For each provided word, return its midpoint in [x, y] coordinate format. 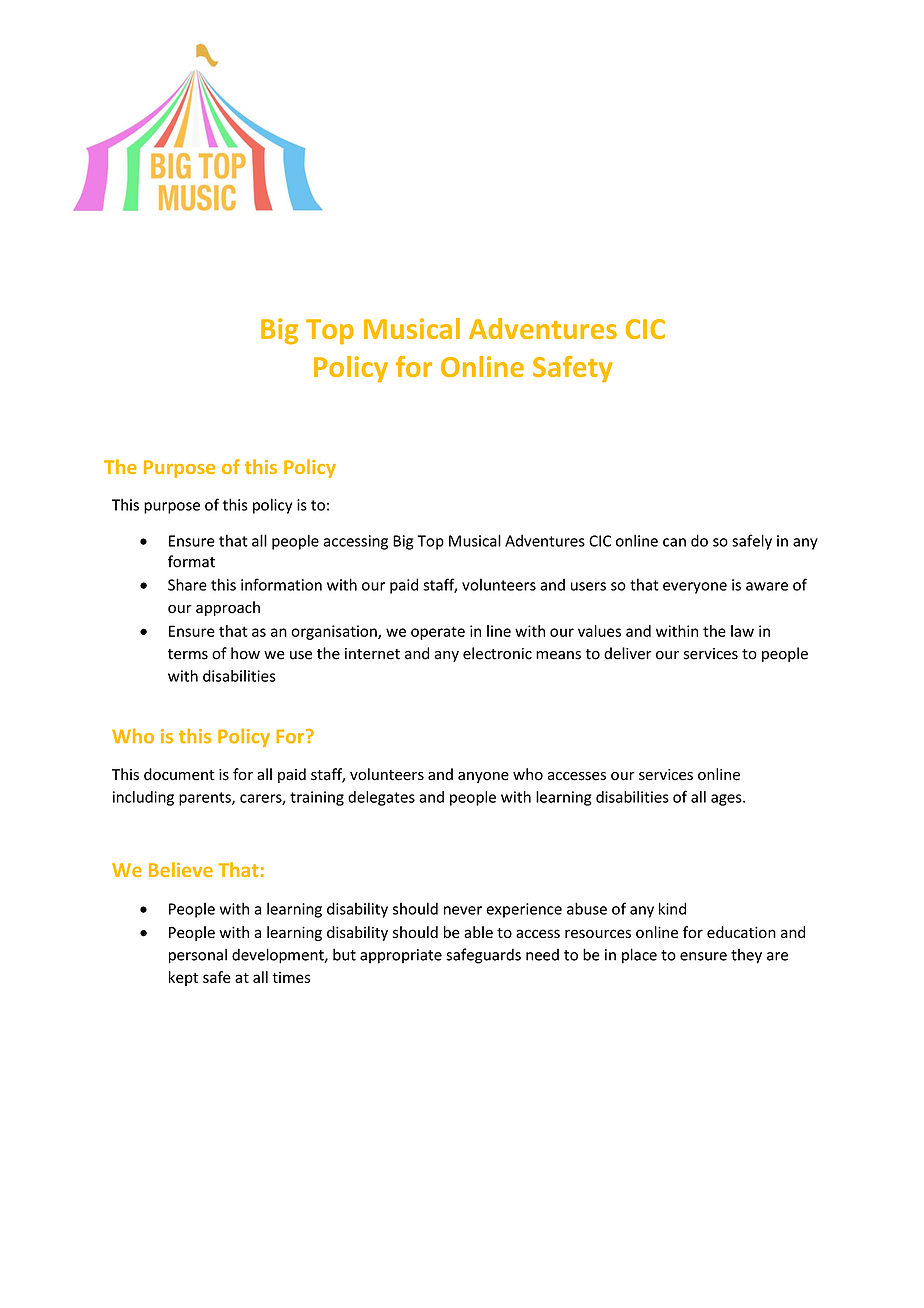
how [245, 653]
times [291, 977]
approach [228, 608]
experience [524, 910]
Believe [181, 869]
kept [183, 978]
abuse [587, 908]
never [463, 910]
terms [188, 654]
